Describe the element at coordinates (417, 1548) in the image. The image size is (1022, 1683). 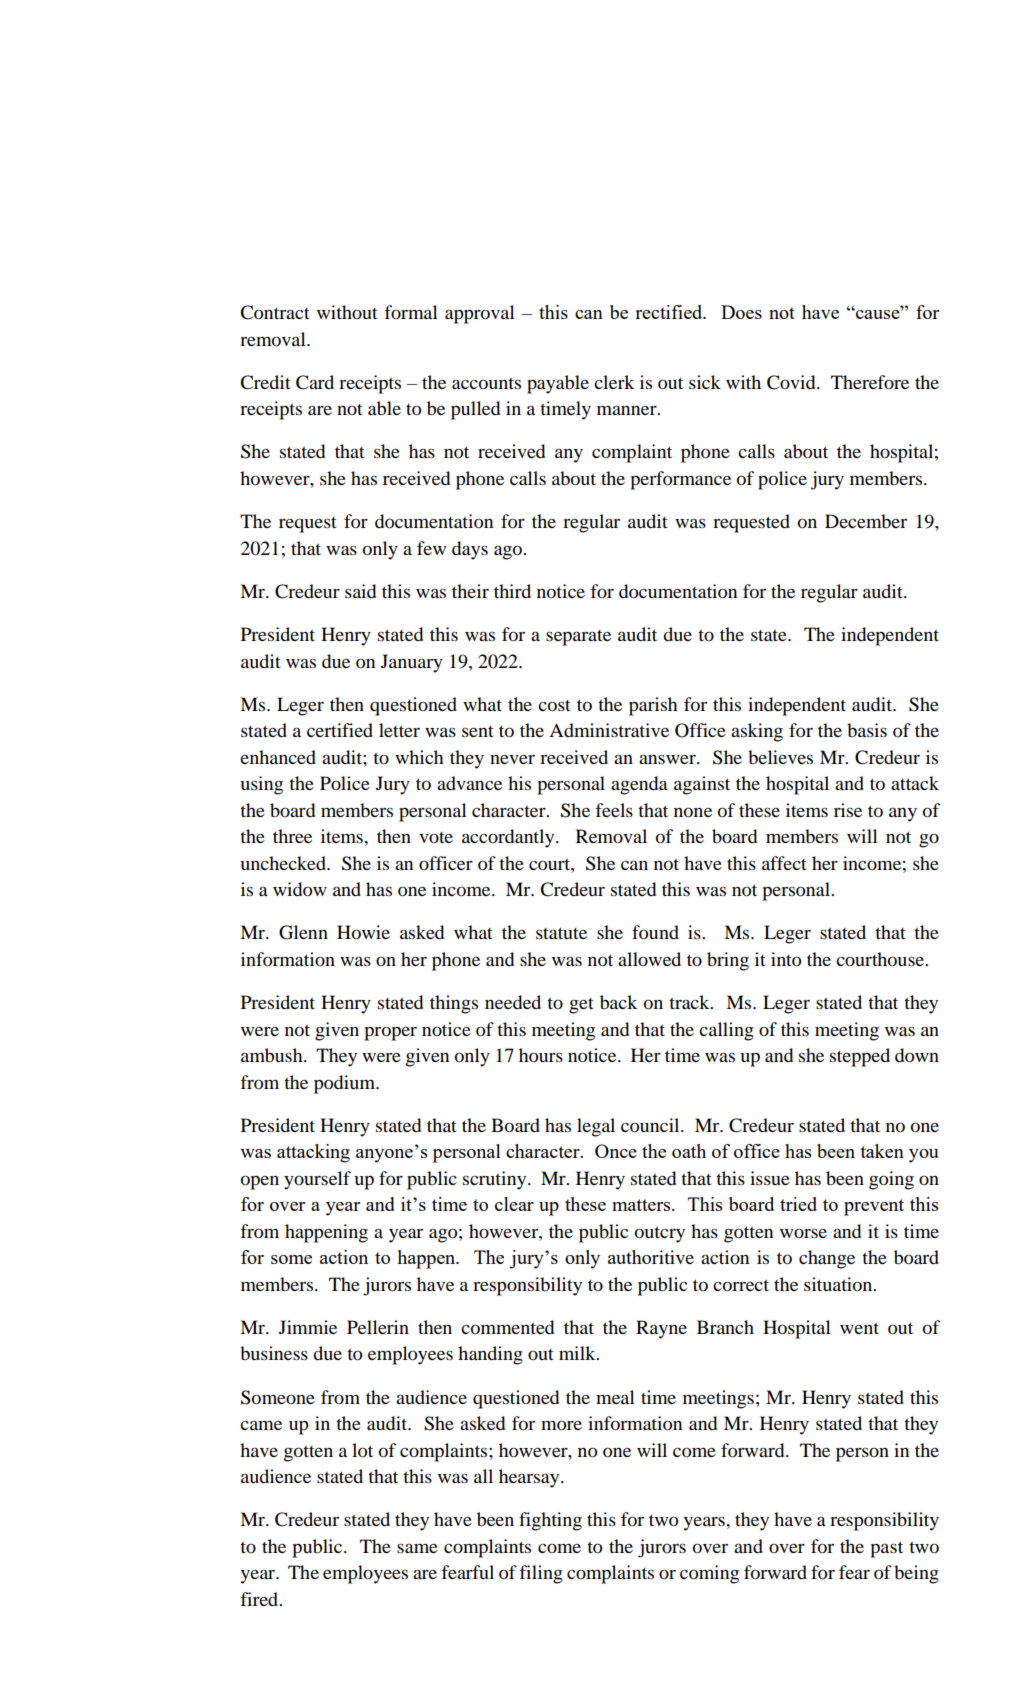
I see `same` at that location.
